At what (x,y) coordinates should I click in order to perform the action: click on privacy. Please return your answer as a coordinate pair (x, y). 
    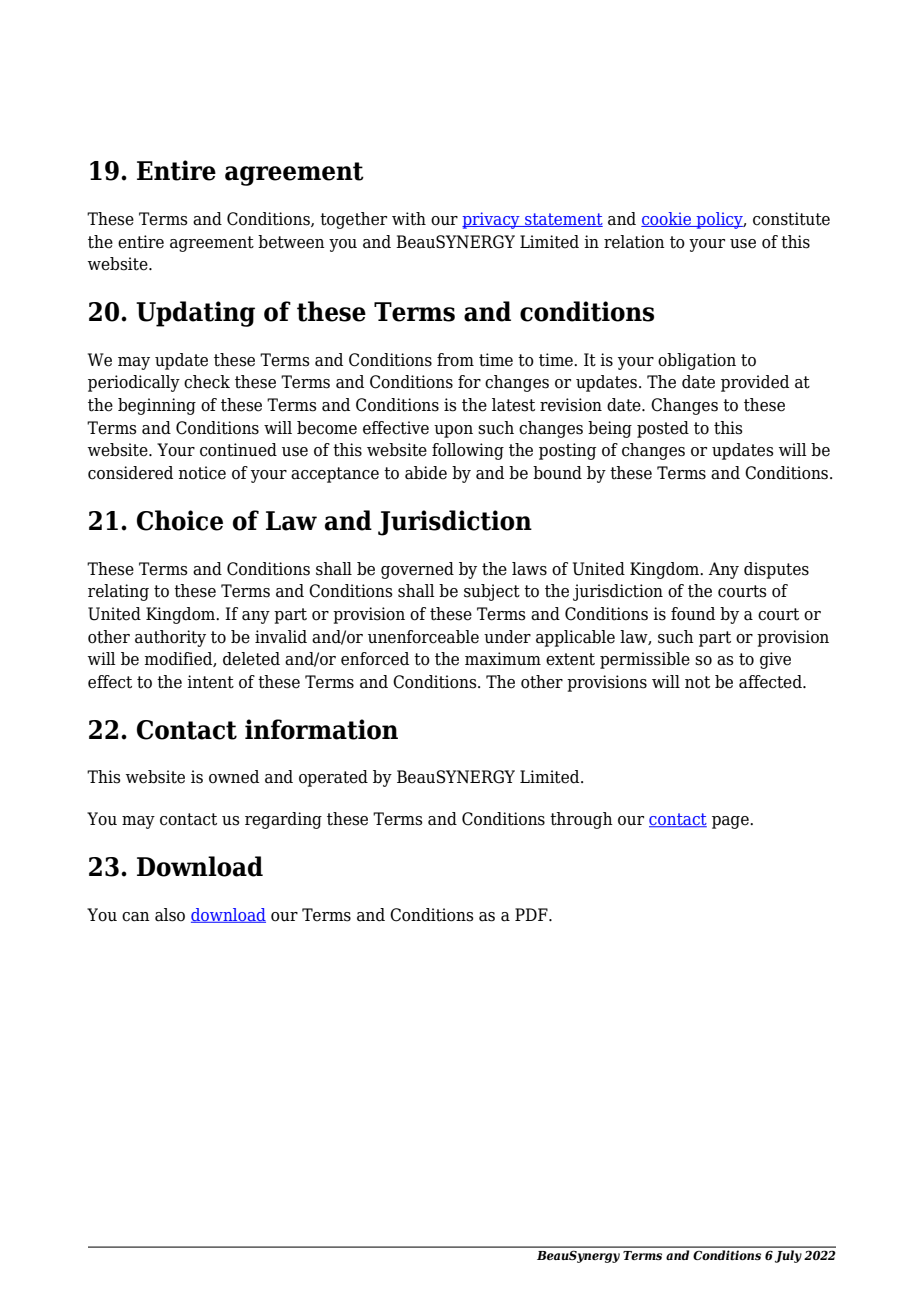
    Looking at the image, I should click on (492, 220).
